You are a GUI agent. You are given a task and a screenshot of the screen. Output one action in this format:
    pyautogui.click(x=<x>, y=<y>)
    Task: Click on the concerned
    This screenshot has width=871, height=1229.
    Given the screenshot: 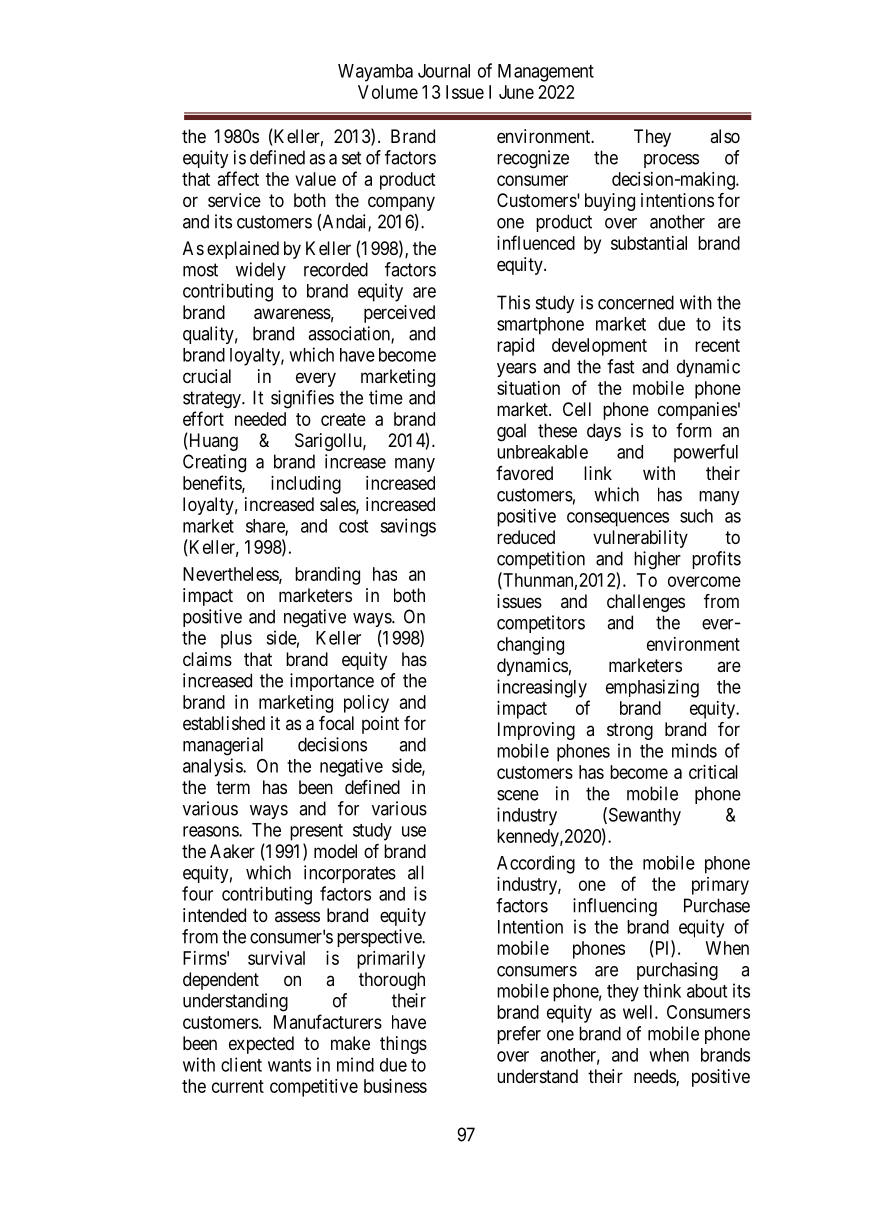 What is the action you would take?
    pyautogui.click(x=636, y=302)
